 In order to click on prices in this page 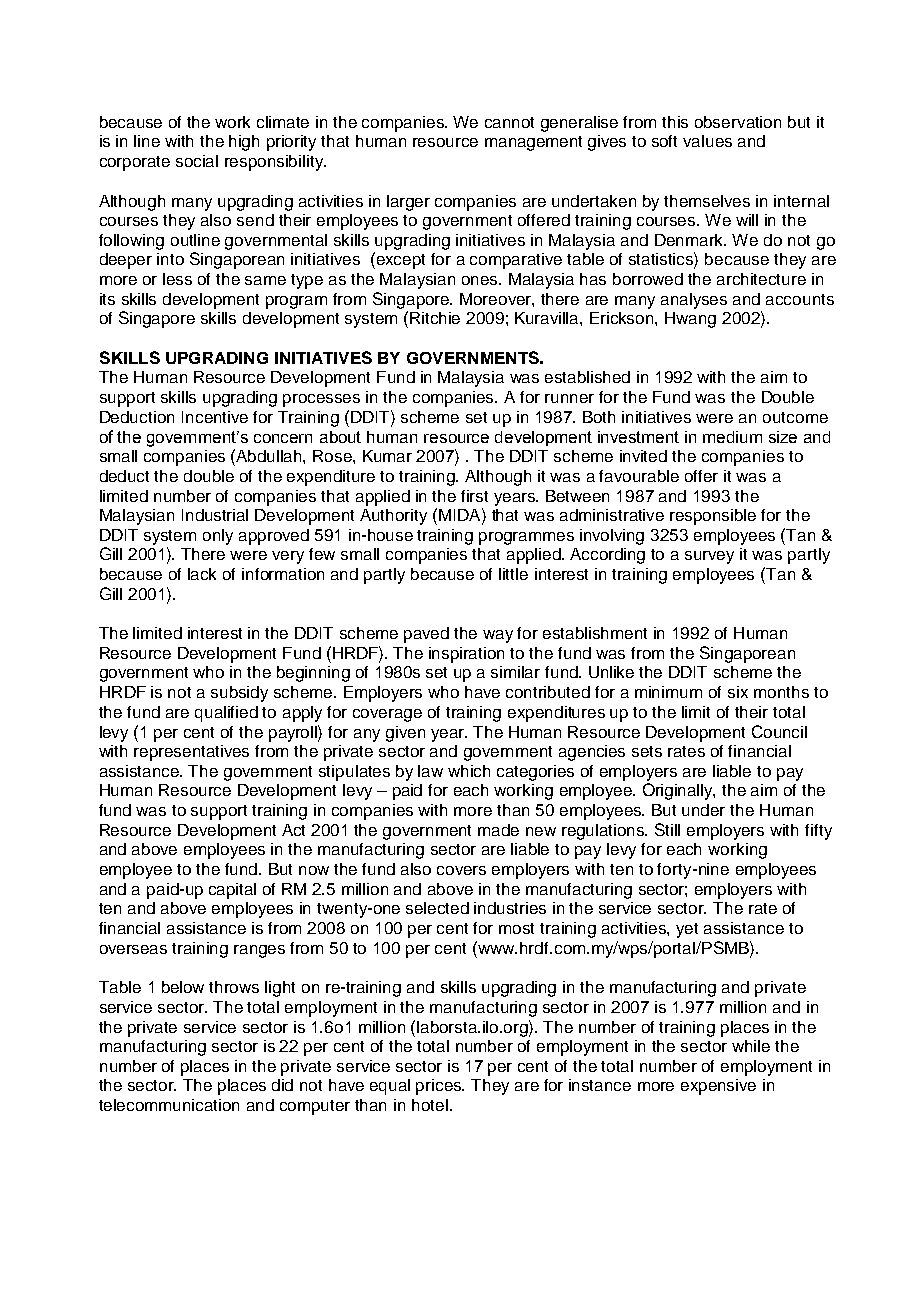, I will do `click(440, 1087)`.
